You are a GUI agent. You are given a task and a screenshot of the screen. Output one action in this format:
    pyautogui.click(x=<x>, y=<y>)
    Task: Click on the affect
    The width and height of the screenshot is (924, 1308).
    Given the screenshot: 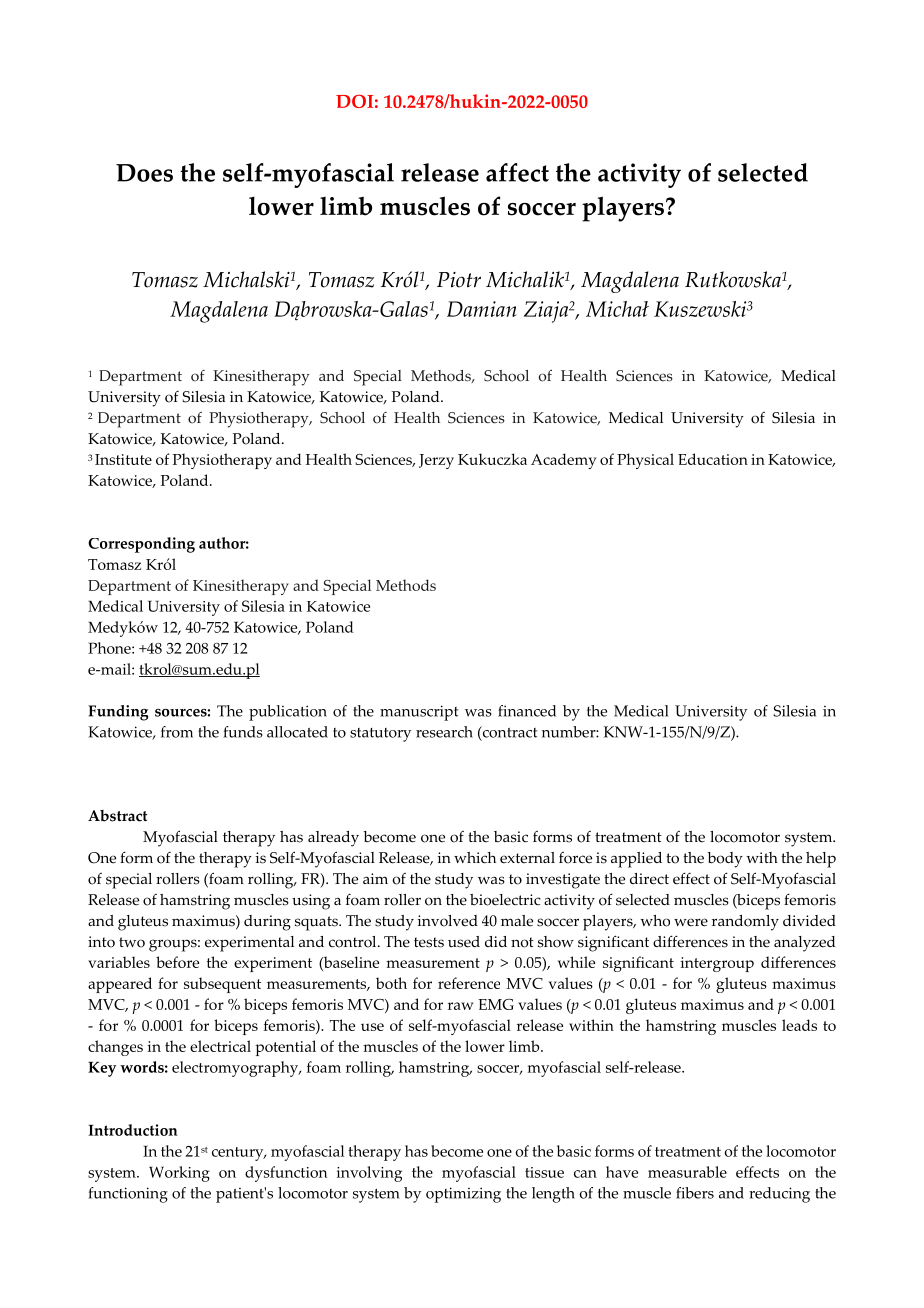 What is the action you would take?
    pyautogui.click(x=517, y=172)
